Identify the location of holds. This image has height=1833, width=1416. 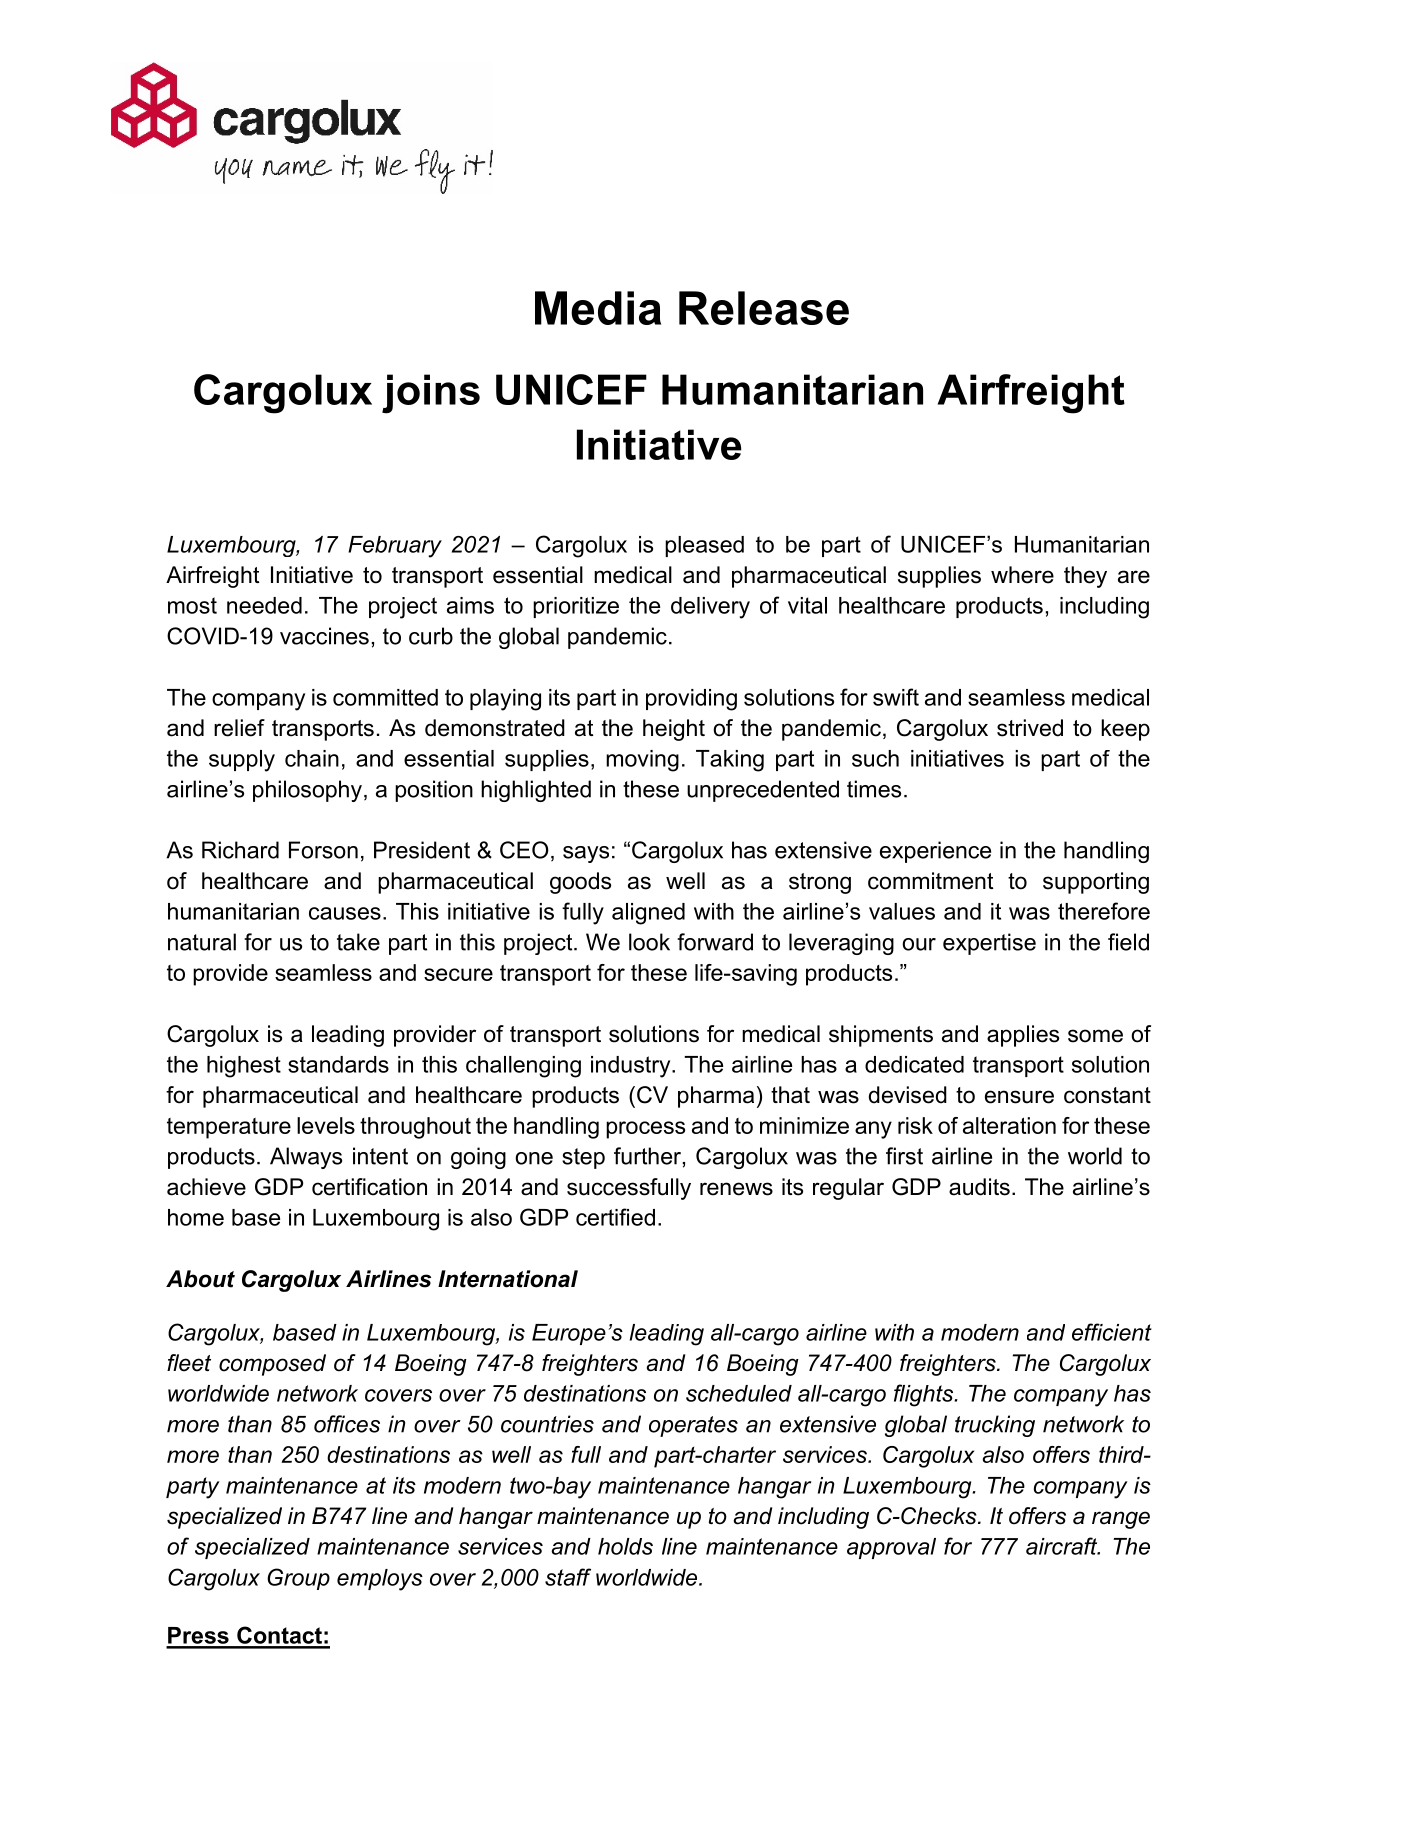
(625, 1546).
